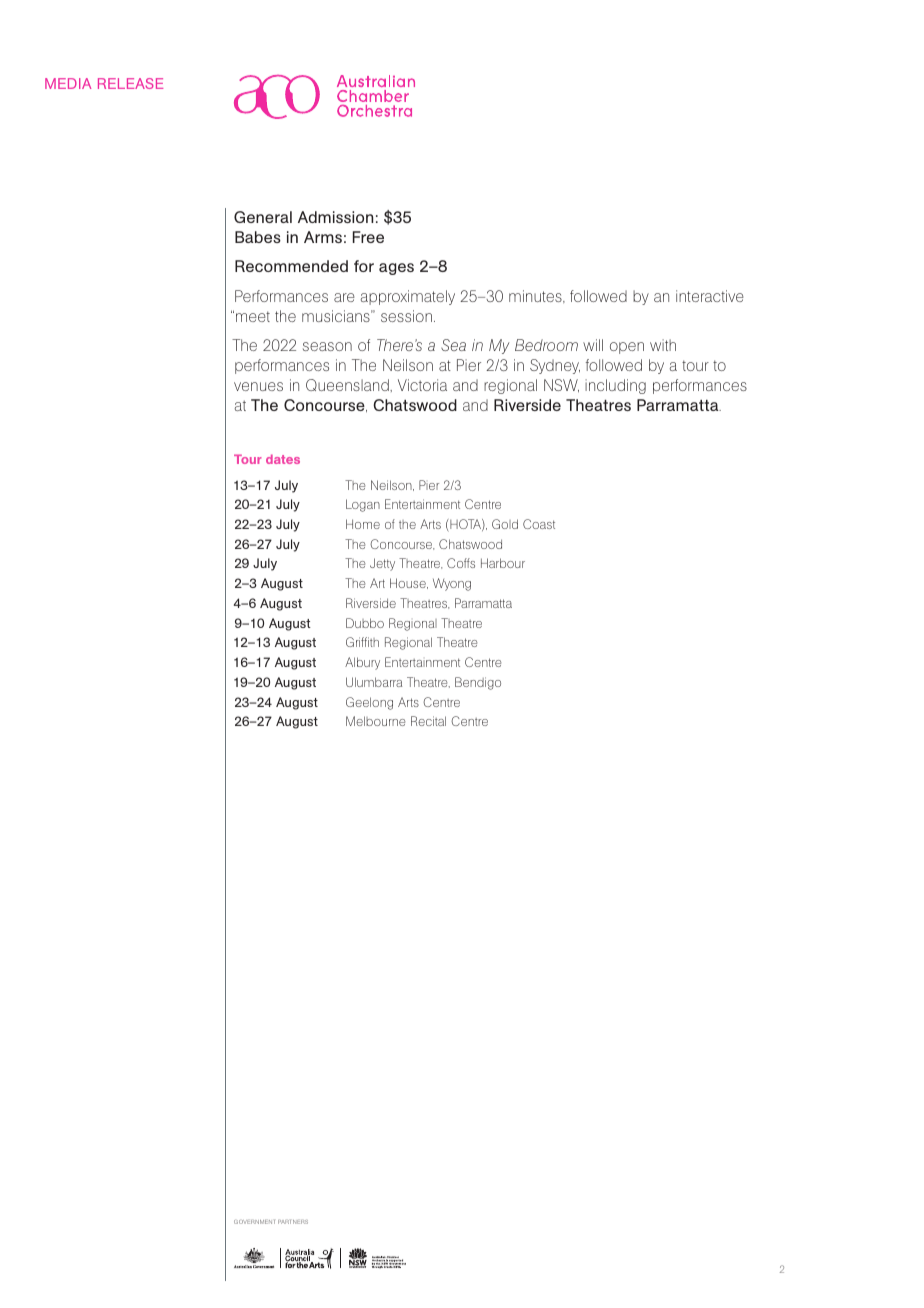 Image resolution: width=924 pixels, height=1308 pixels. Describe the element at coordinates (130, 83) in the screenshot. I see `RELEASE` at that location.
